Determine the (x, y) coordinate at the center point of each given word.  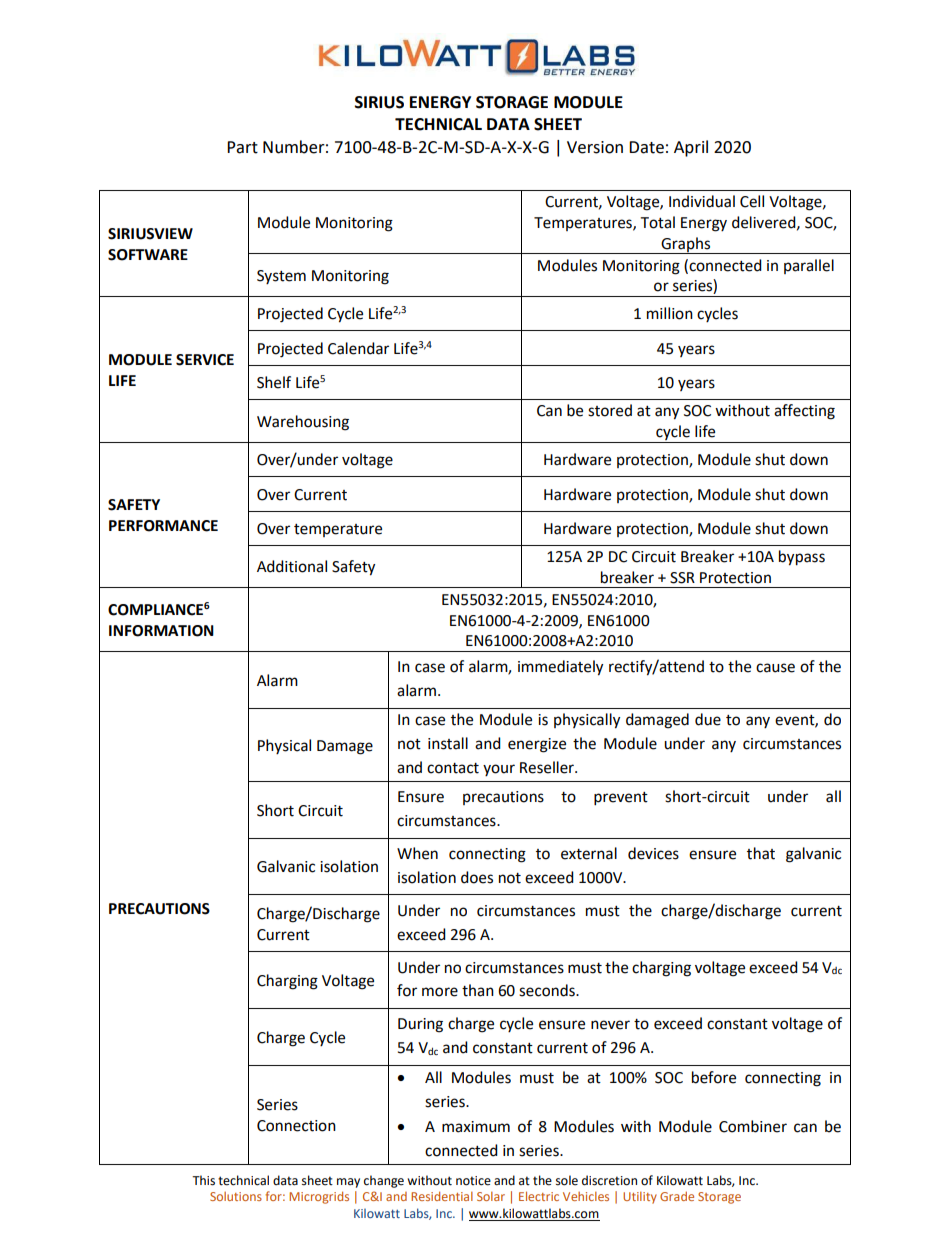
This (203, 1180)
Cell (752, 201)
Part (242, 147)
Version (595, 147)
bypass (802, 558)
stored (610, 410)
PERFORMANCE (163, 526)
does (477, 877)
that (761, 853)
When (417, 853)
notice (473, 1181)
